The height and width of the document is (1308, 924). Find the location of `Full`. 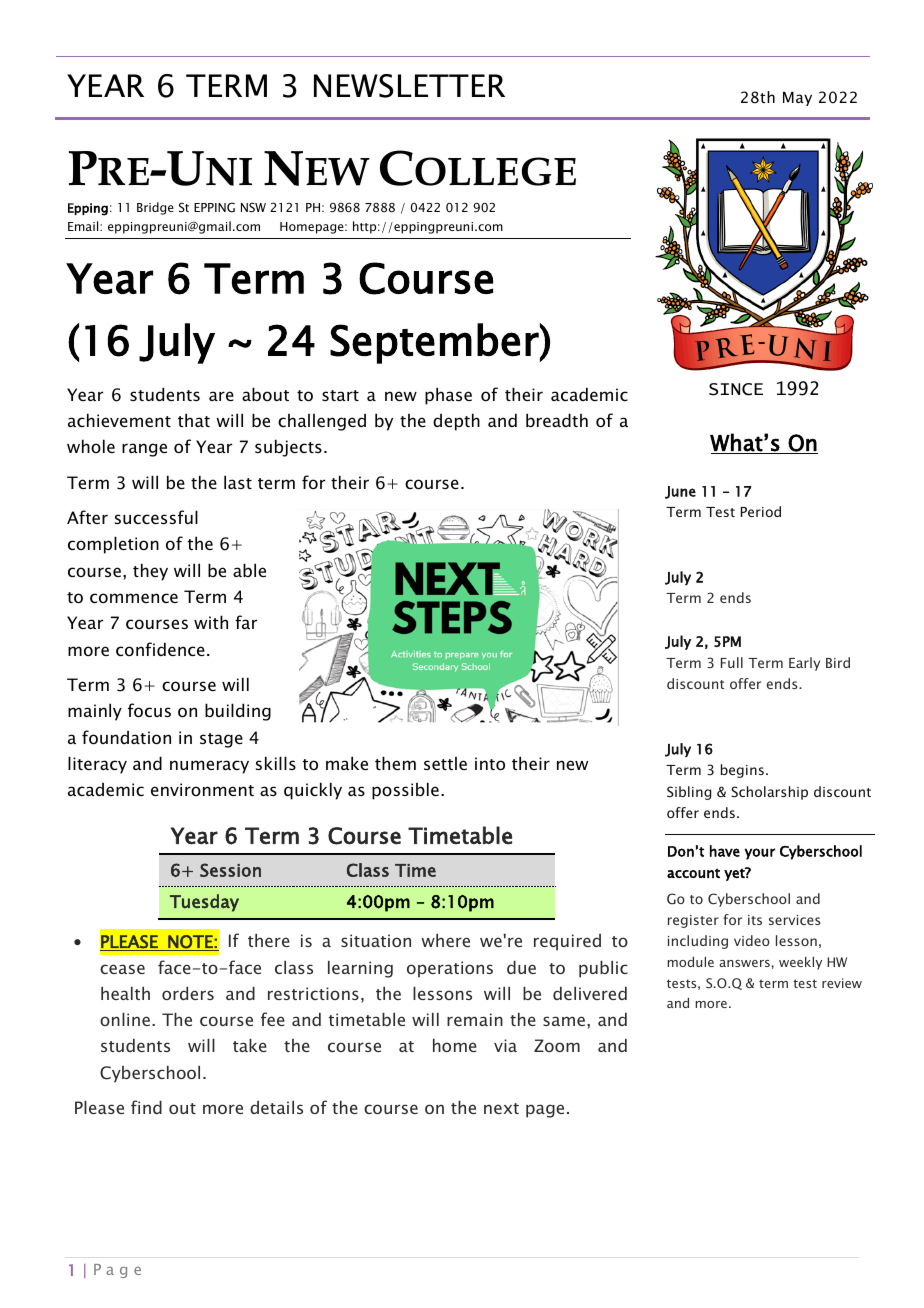

Full is located at coordinates (732, 662).
